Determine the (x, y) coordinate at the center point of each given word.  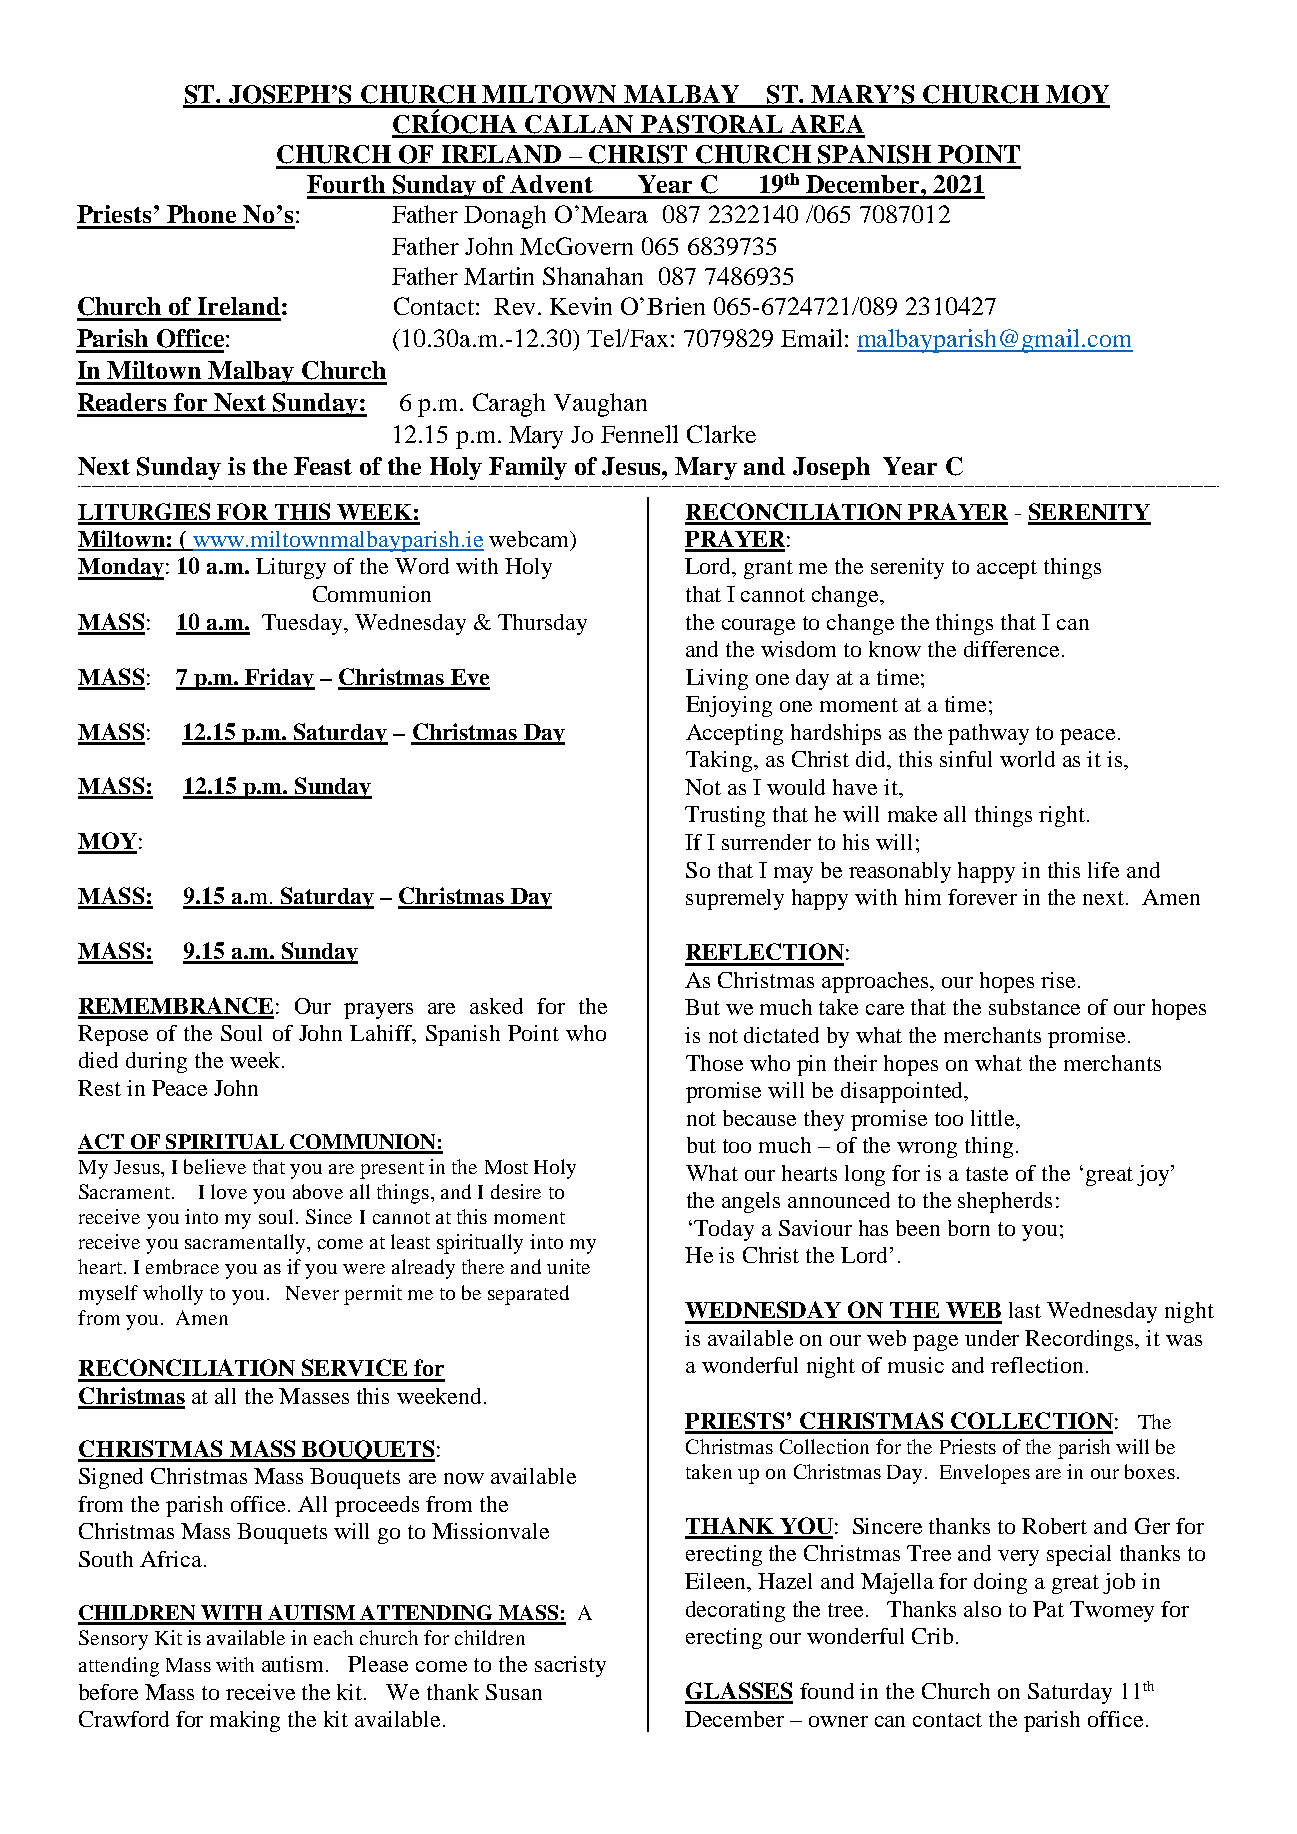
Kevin (581, 306)
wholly (173, 1295)
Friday (279, 679)
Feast (323, 466)
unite (568, 1266)
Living (717, 679)
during (156, 1062)
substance (1034, 1007)
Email (811, 338)
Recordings (1081, 1340)
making (245, 1721)
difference (1011, 649)
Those (714, 1063)
